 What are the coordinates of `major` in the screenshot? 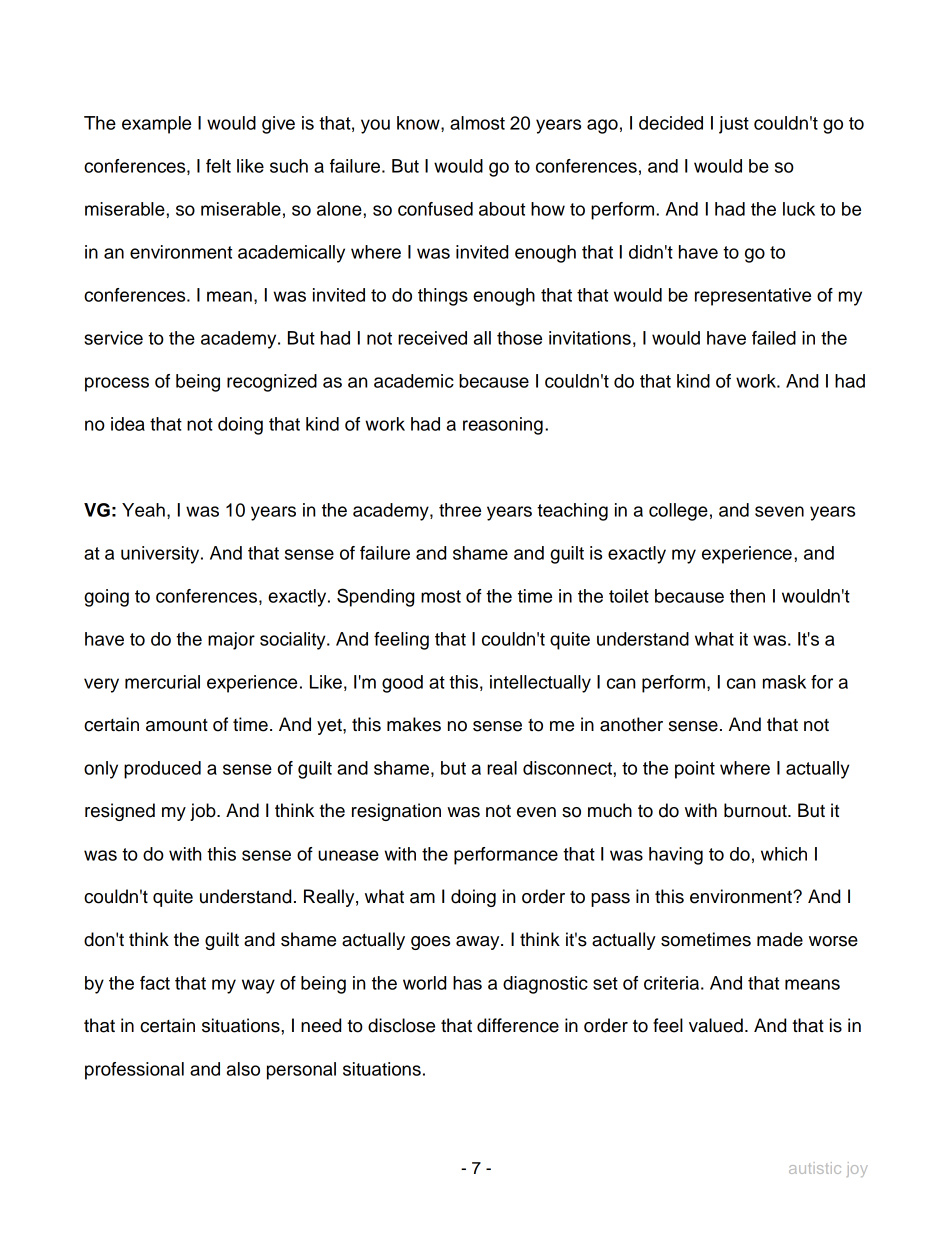 It's located at (231, 641).
